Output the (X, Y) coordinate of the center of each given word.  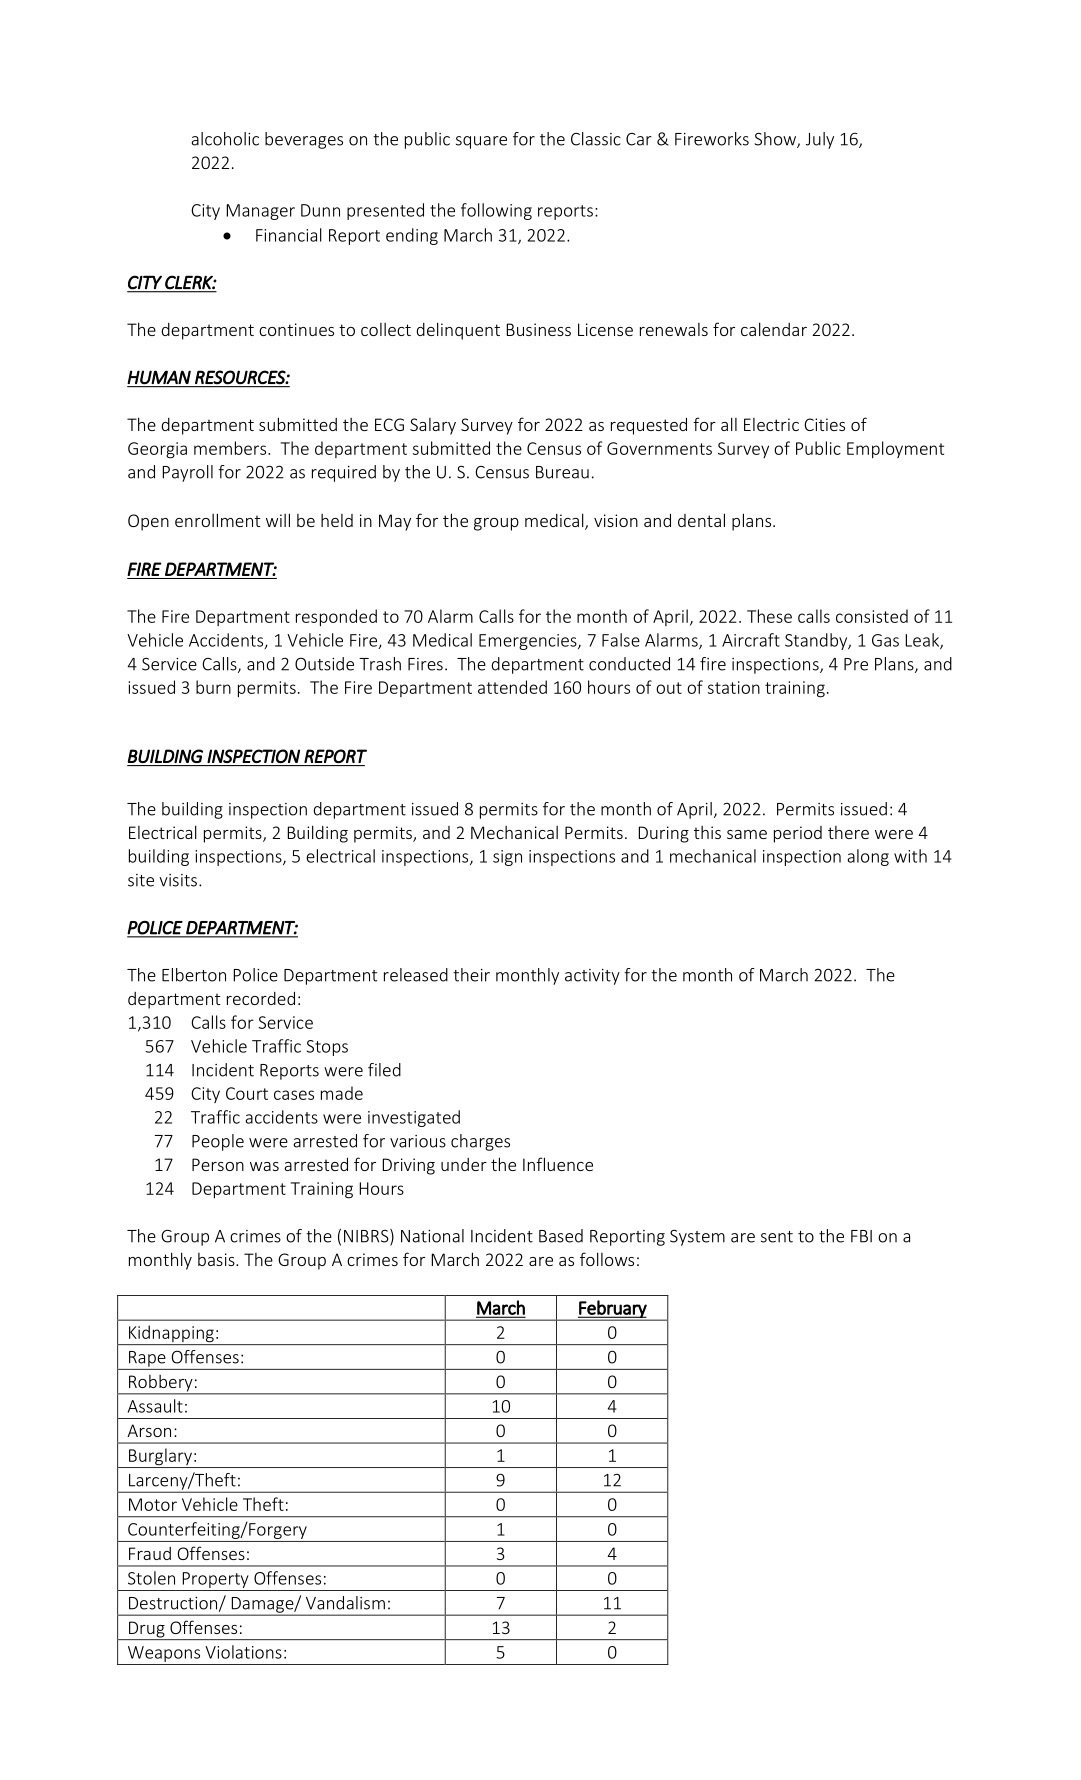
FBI (861, 1236)
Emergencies (529, 642)
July (820, 140)
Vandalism (345, 1603)
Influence (558, 1164)
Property (215, 1581)
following (496, 211)
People (218, 1142)
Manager (260, 212)
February (613, 1310)
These (769, 616)
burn (213, 687)
